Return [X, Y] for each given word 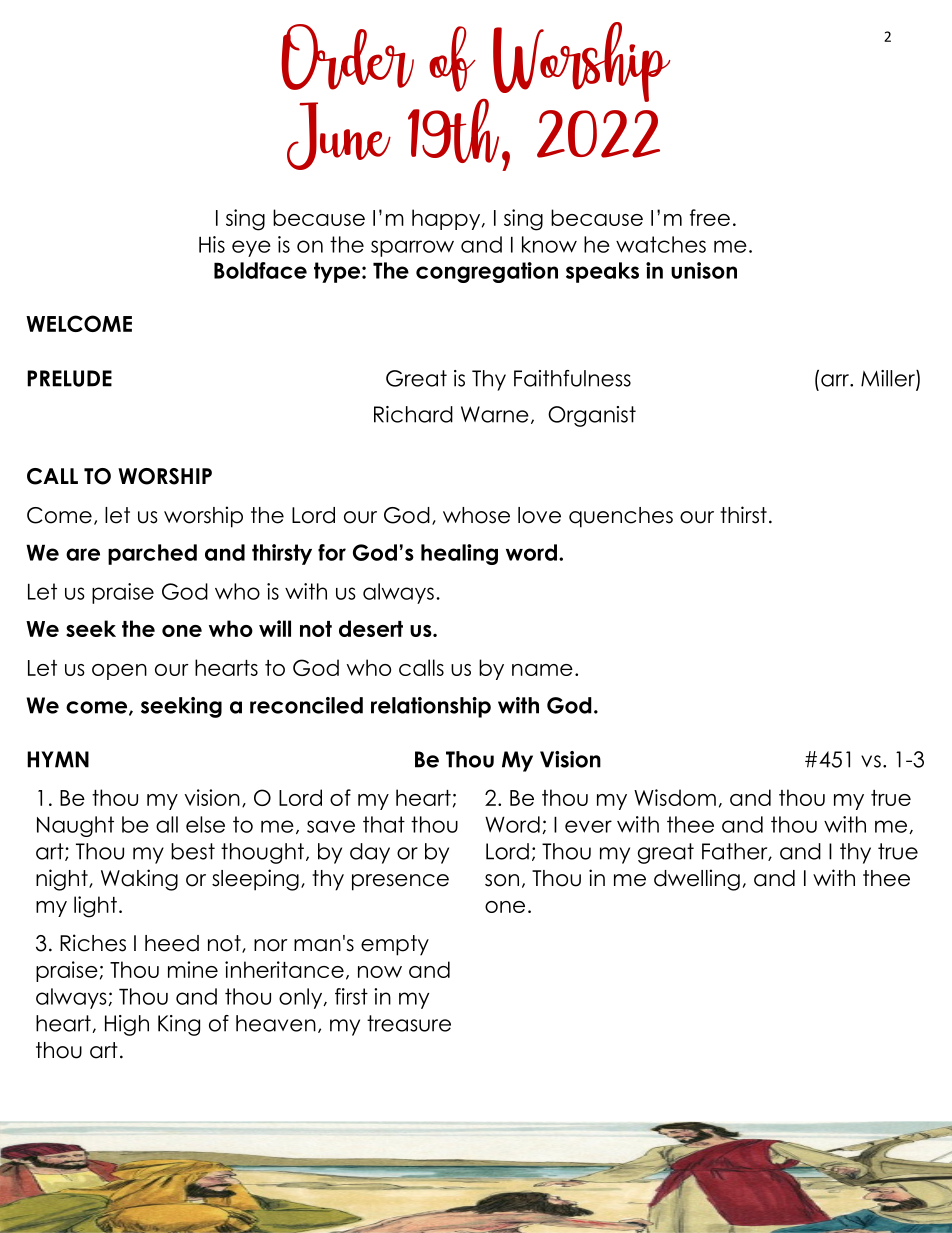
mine [193, 969]
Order [347, 57]
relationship [431, 707]
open [119, 672]
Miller [889, 379]
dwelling [697, 880]
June [339, 136]
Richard [413, 414]
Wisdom [675, 797]
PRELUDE [69, 378]
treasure [409, 1023]
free [710, 217]
